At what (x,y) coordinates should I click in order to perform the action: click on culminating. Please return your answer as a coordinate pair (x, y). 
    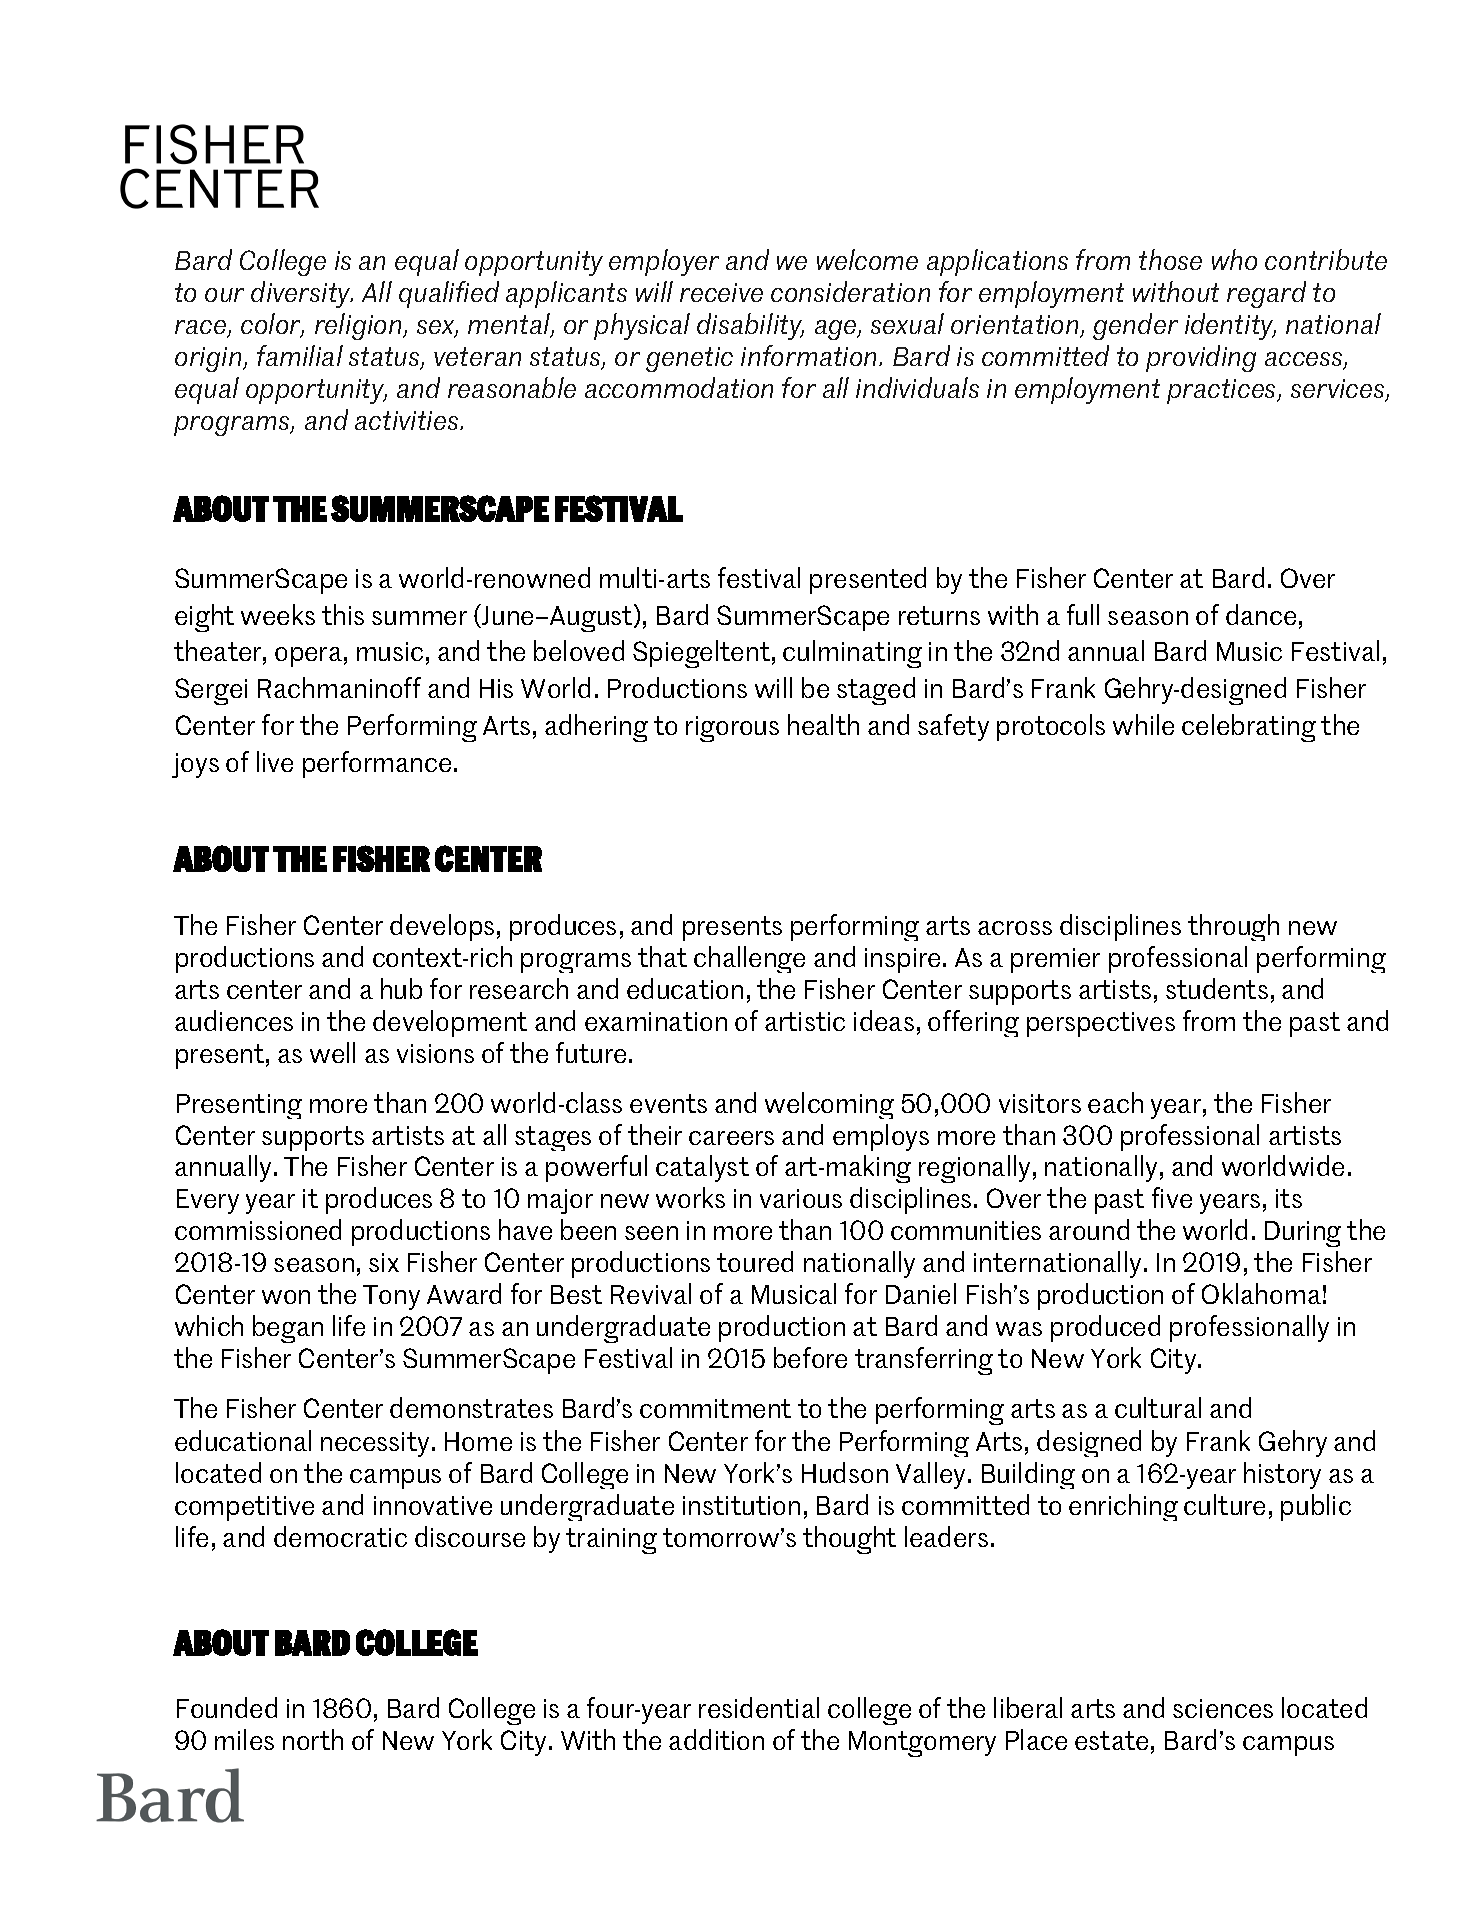
    Looking at the image, I should click on (852, 654).
